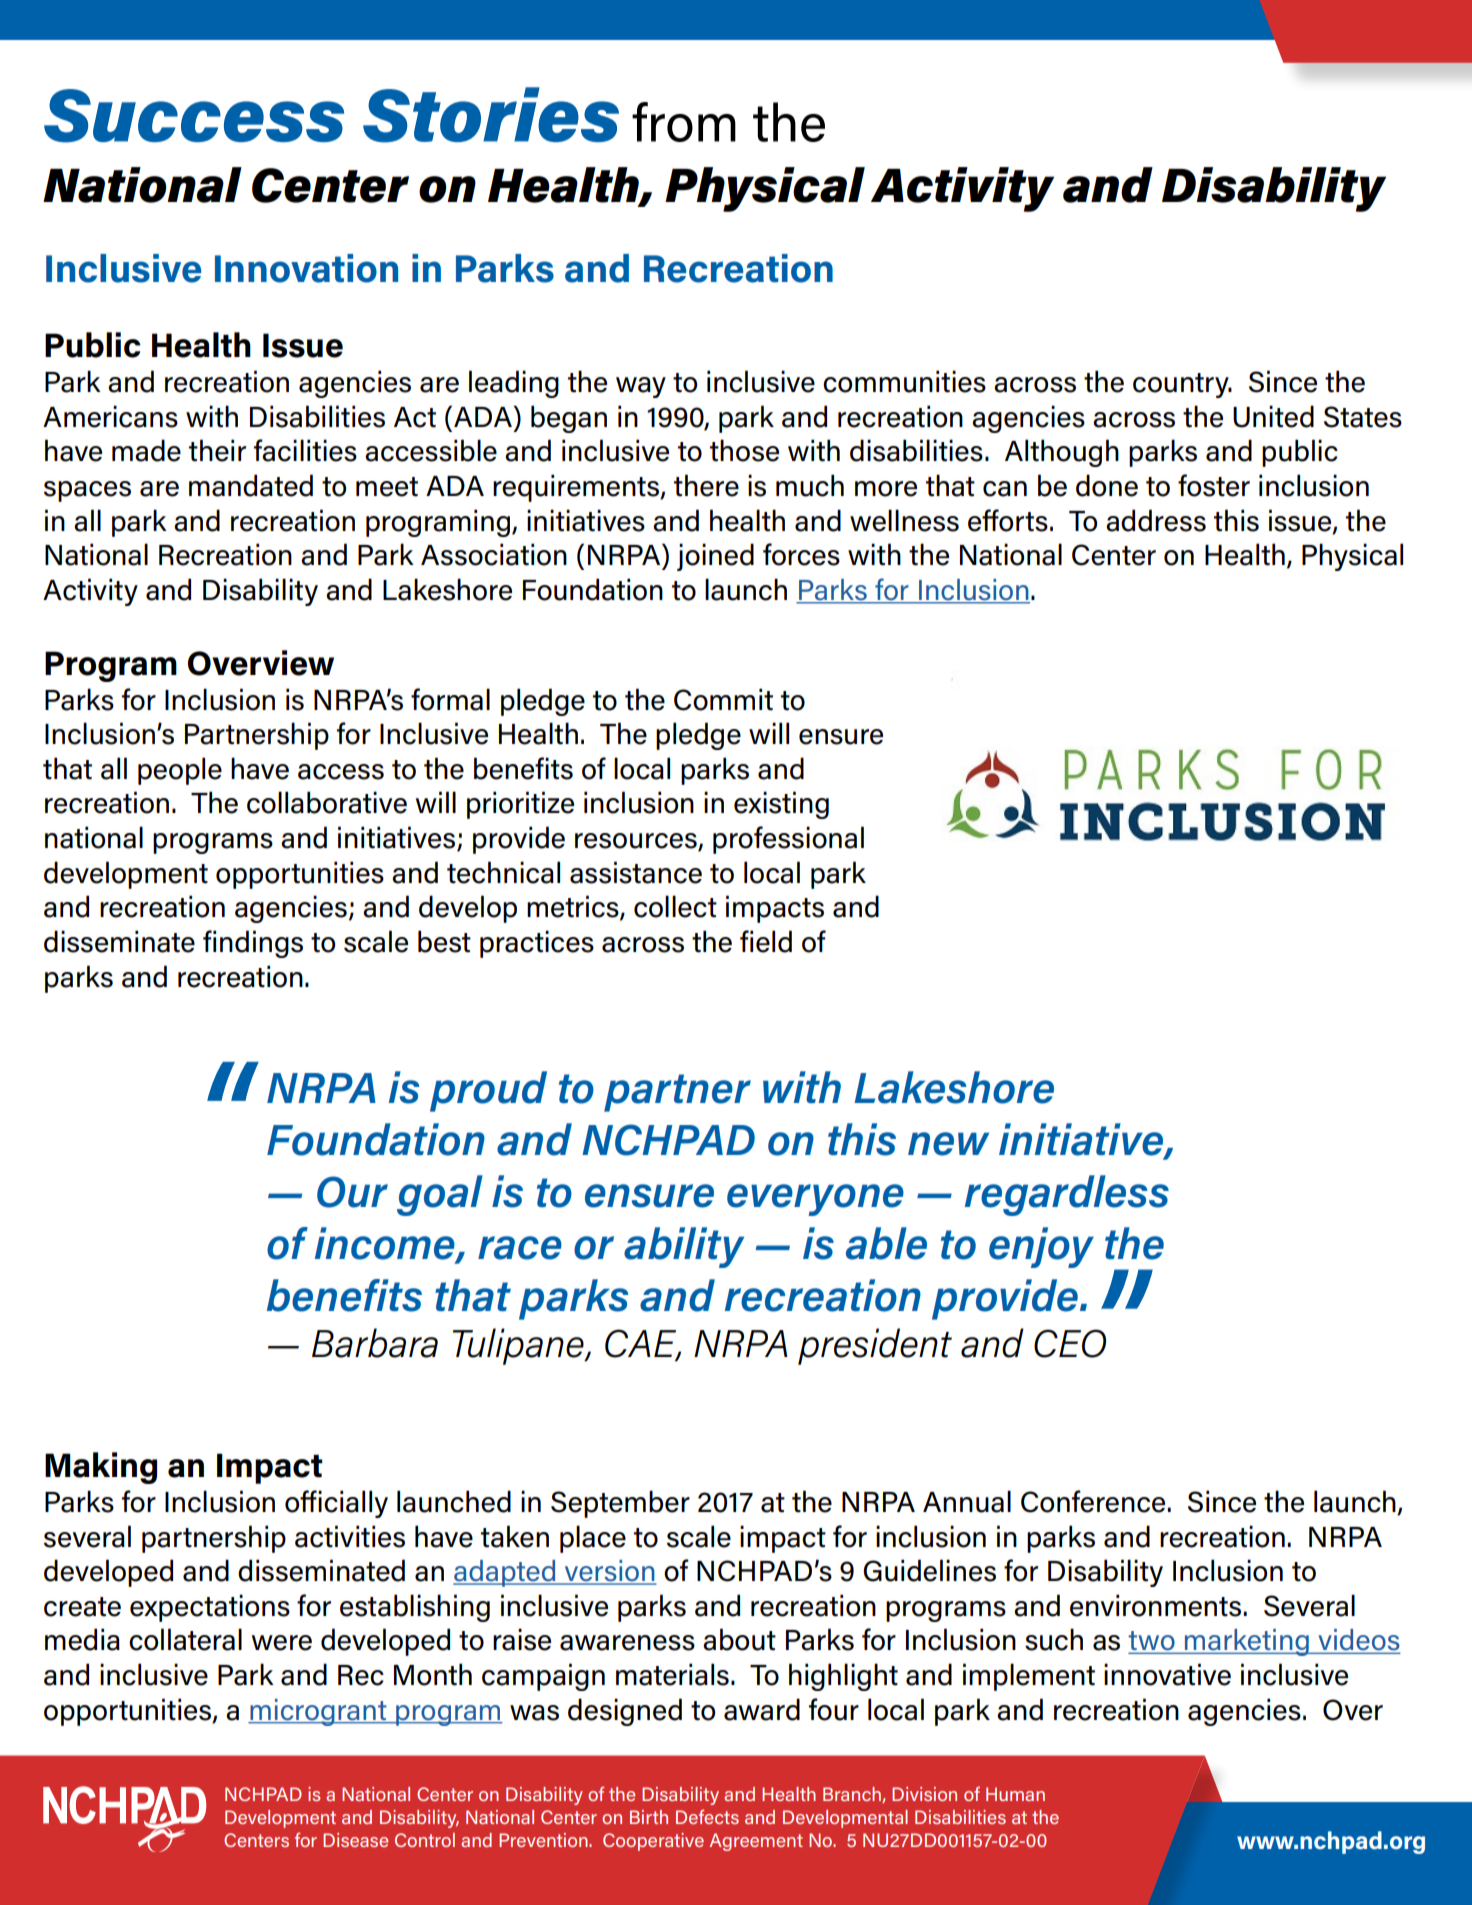 This image has height=1905, width=1472. Describe the element at coordinates (355, 1840) in the image. I see `Disease` at that location.
